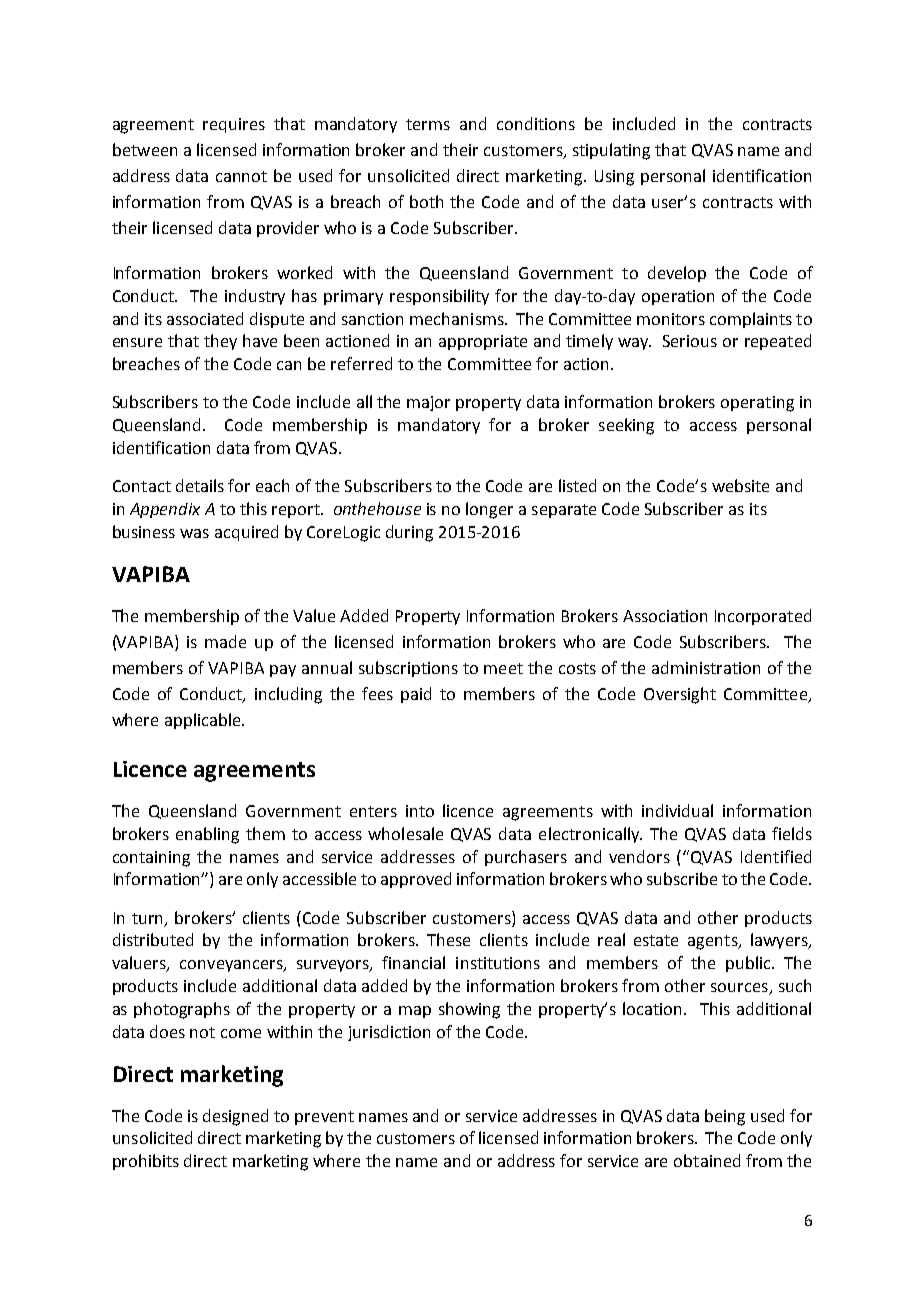  What do you see at coordinates (235, 1117) in the document?
I see `designed` at bounding box center [235, 1117].
